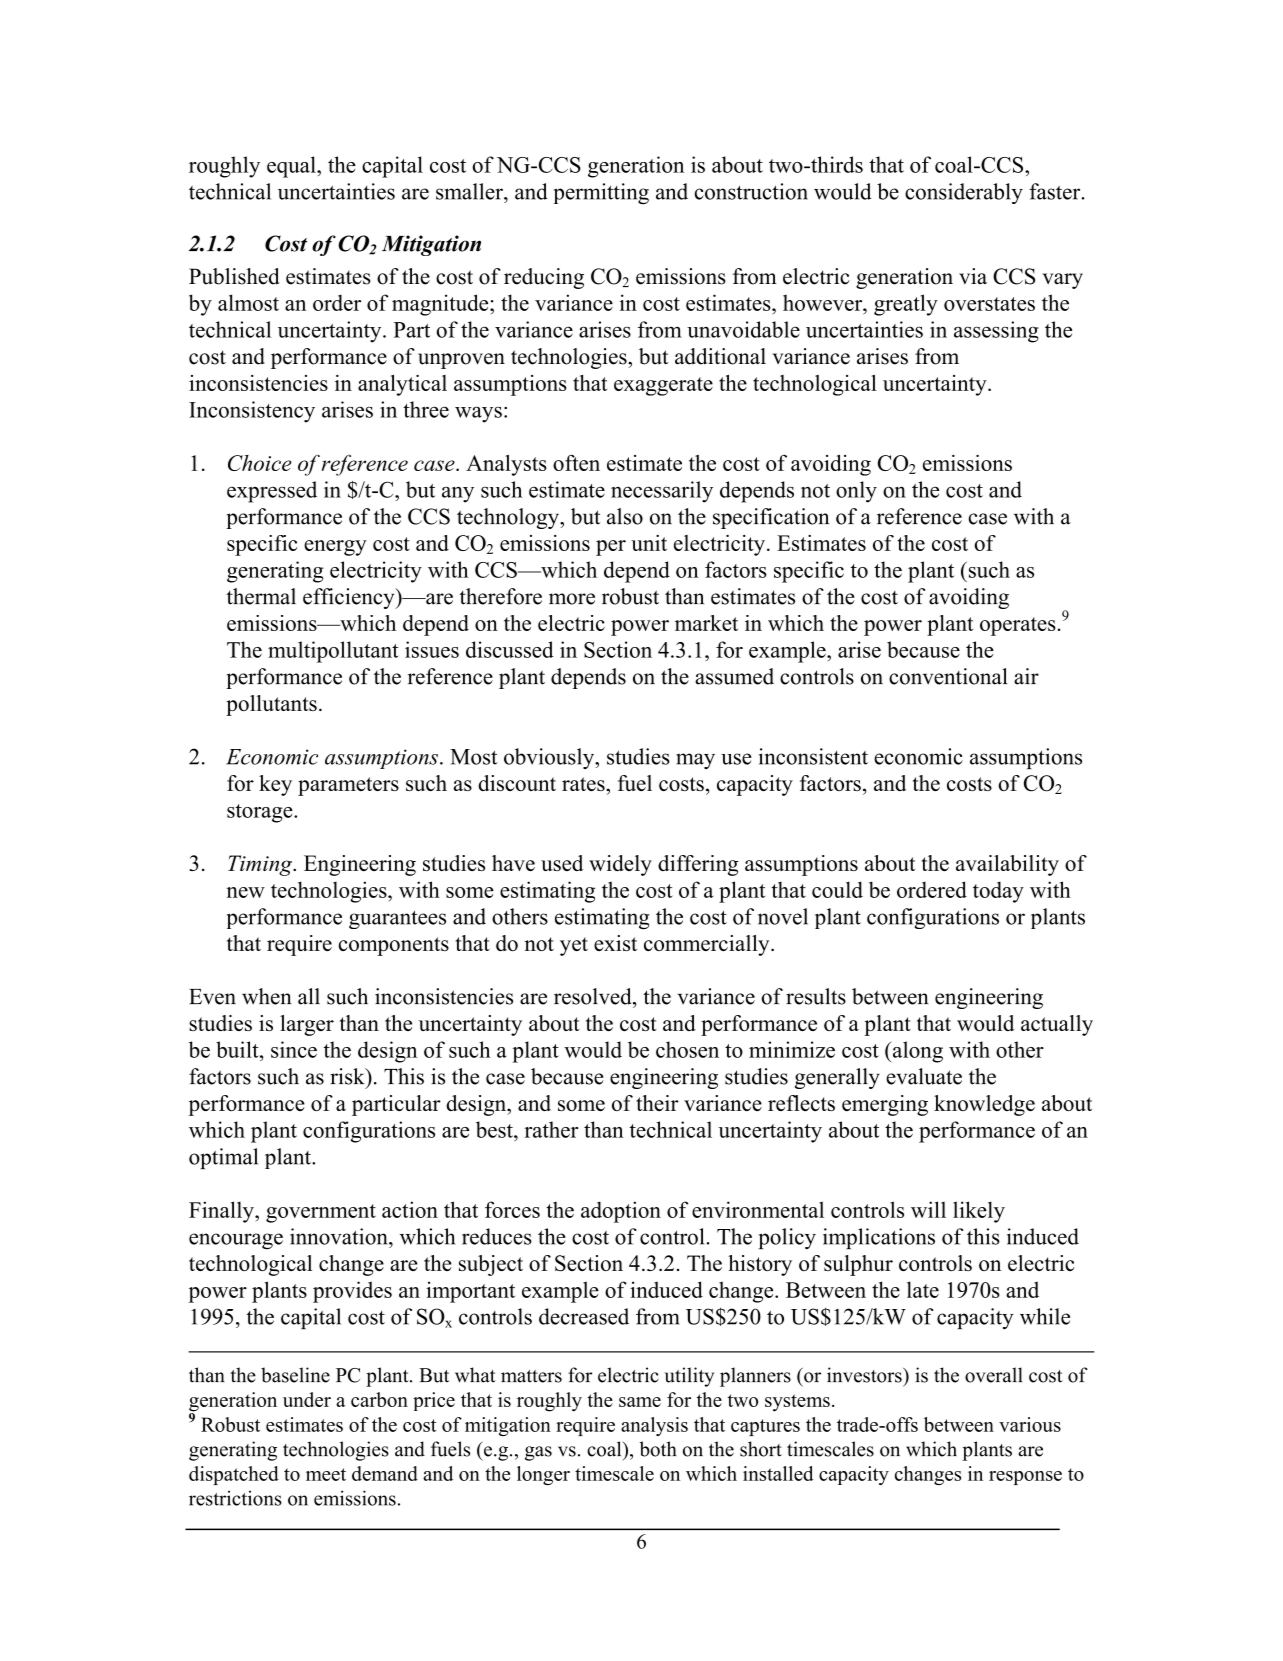  Describe the element at coordinates (984, 1105) in the screenshot. I see `knowledge` at that location.
